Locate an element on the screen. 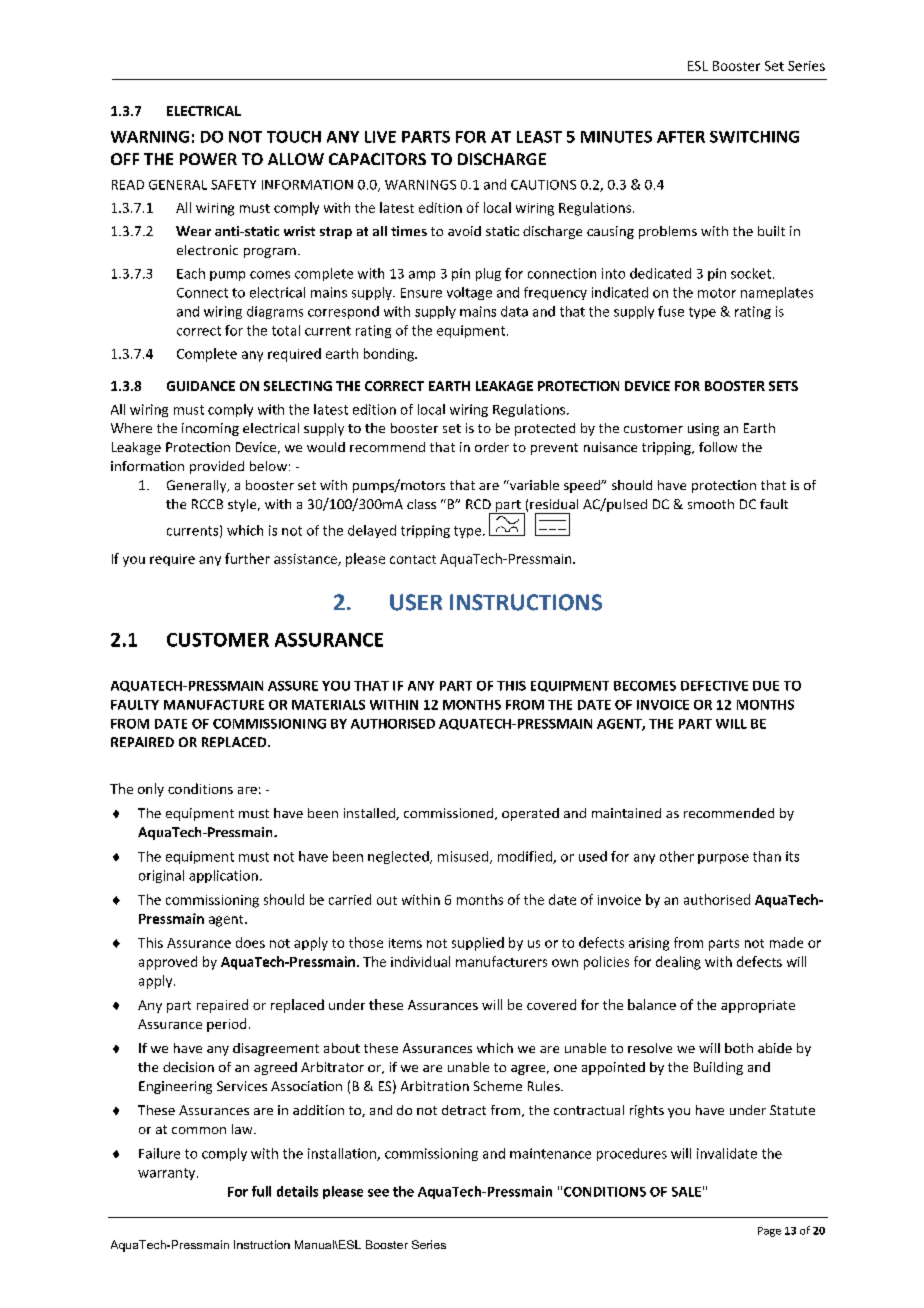  warranty is located at coordinates (168, 1174).
